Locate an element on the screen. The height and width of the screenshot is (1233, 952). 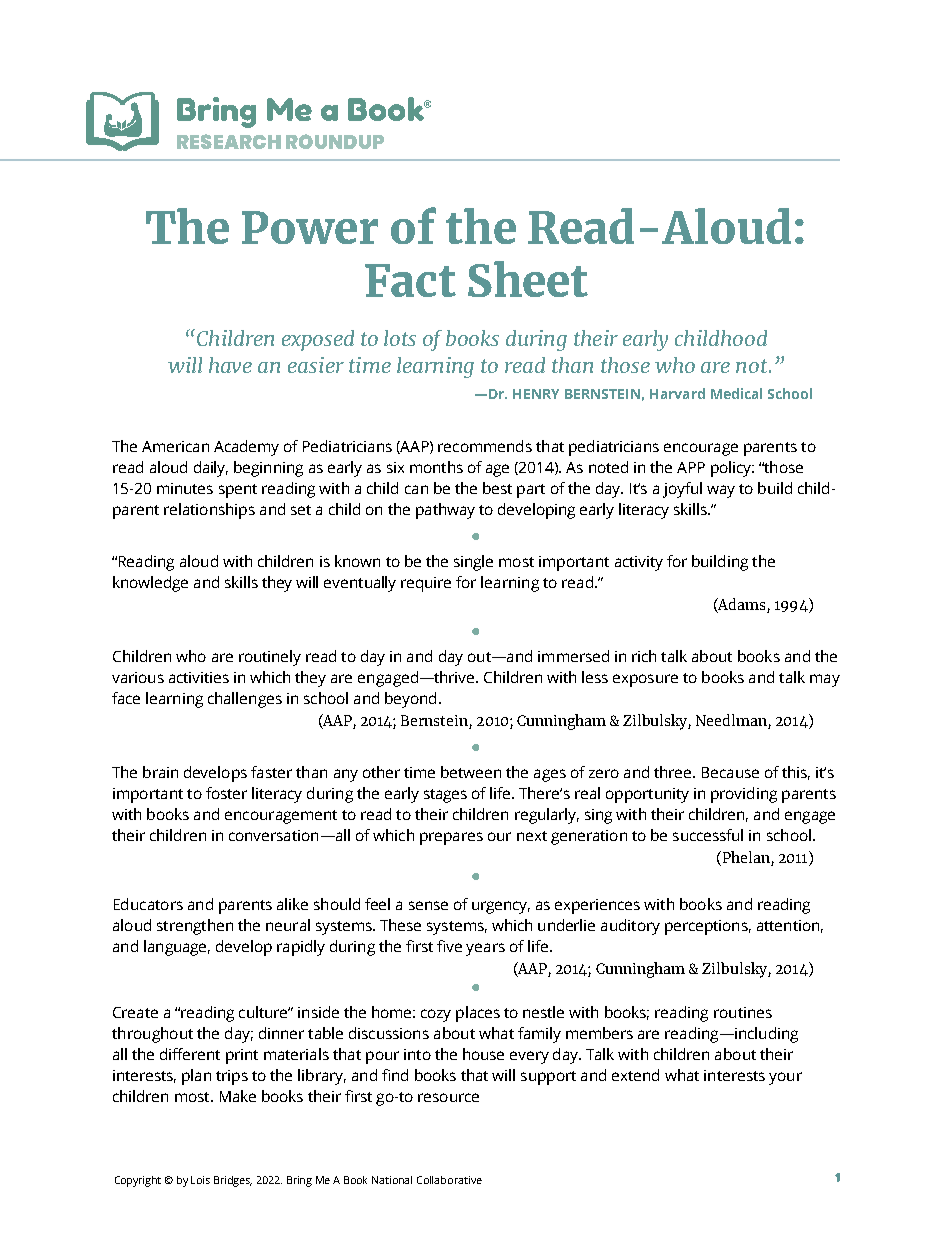
beyond is located at coordinates (410, 700).
